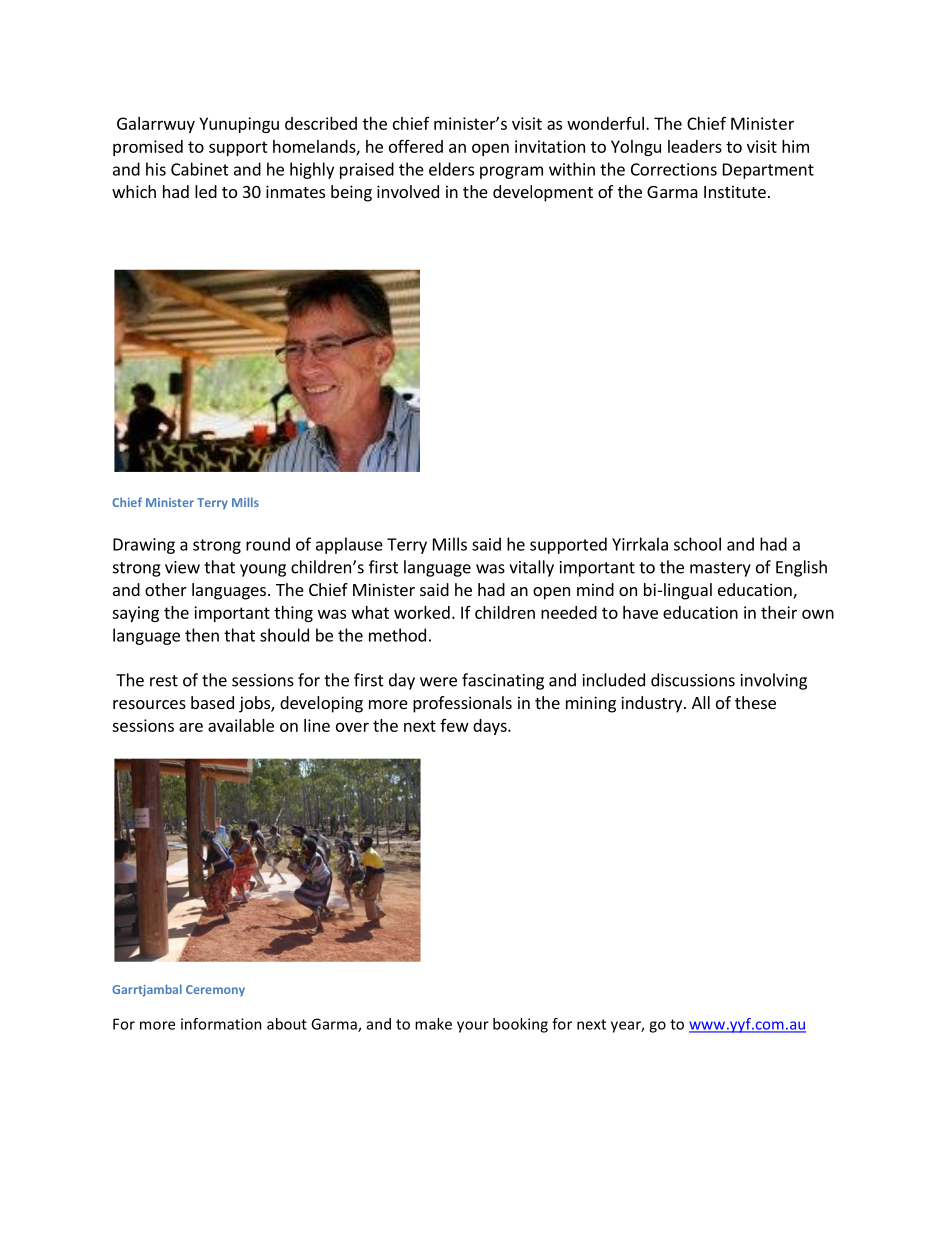  What do you see at coordinates (695, 146) in the image?
I see `leaders` at bounding box center [695, 146].
